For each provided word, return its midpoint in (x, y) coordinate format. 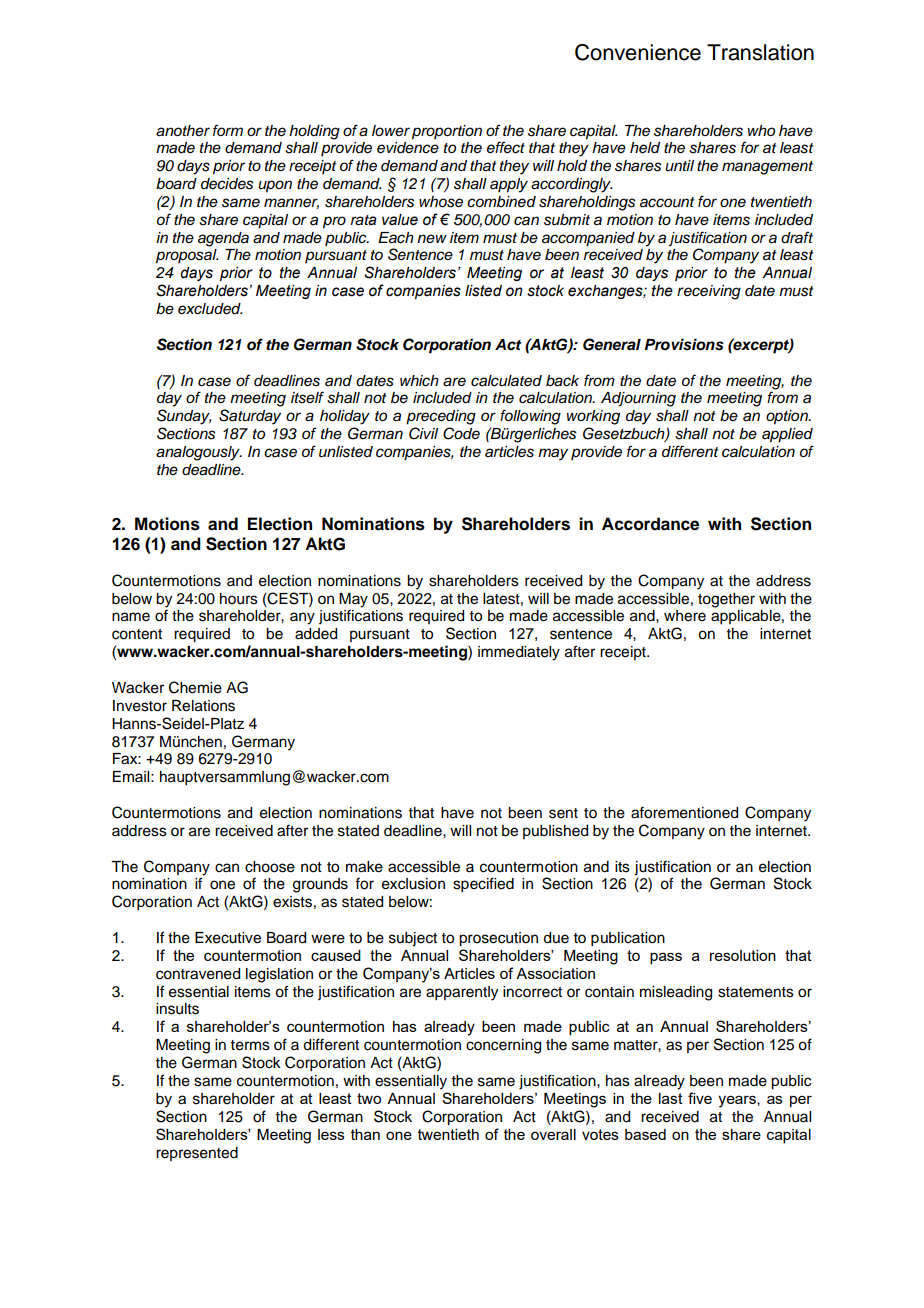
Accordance (650, 524)
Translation (760, 52)
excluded (210, 309)
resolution (743, 955)
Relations (203, 706)
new (432, 238)
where (685, 616)
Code (461, 433)
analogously (199, 453)
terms (250, 1045)
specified (483, 885)
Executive (228, 938)
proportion (447, 132)
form (228, 130)
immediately (519, 653)
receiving (709, 292)
